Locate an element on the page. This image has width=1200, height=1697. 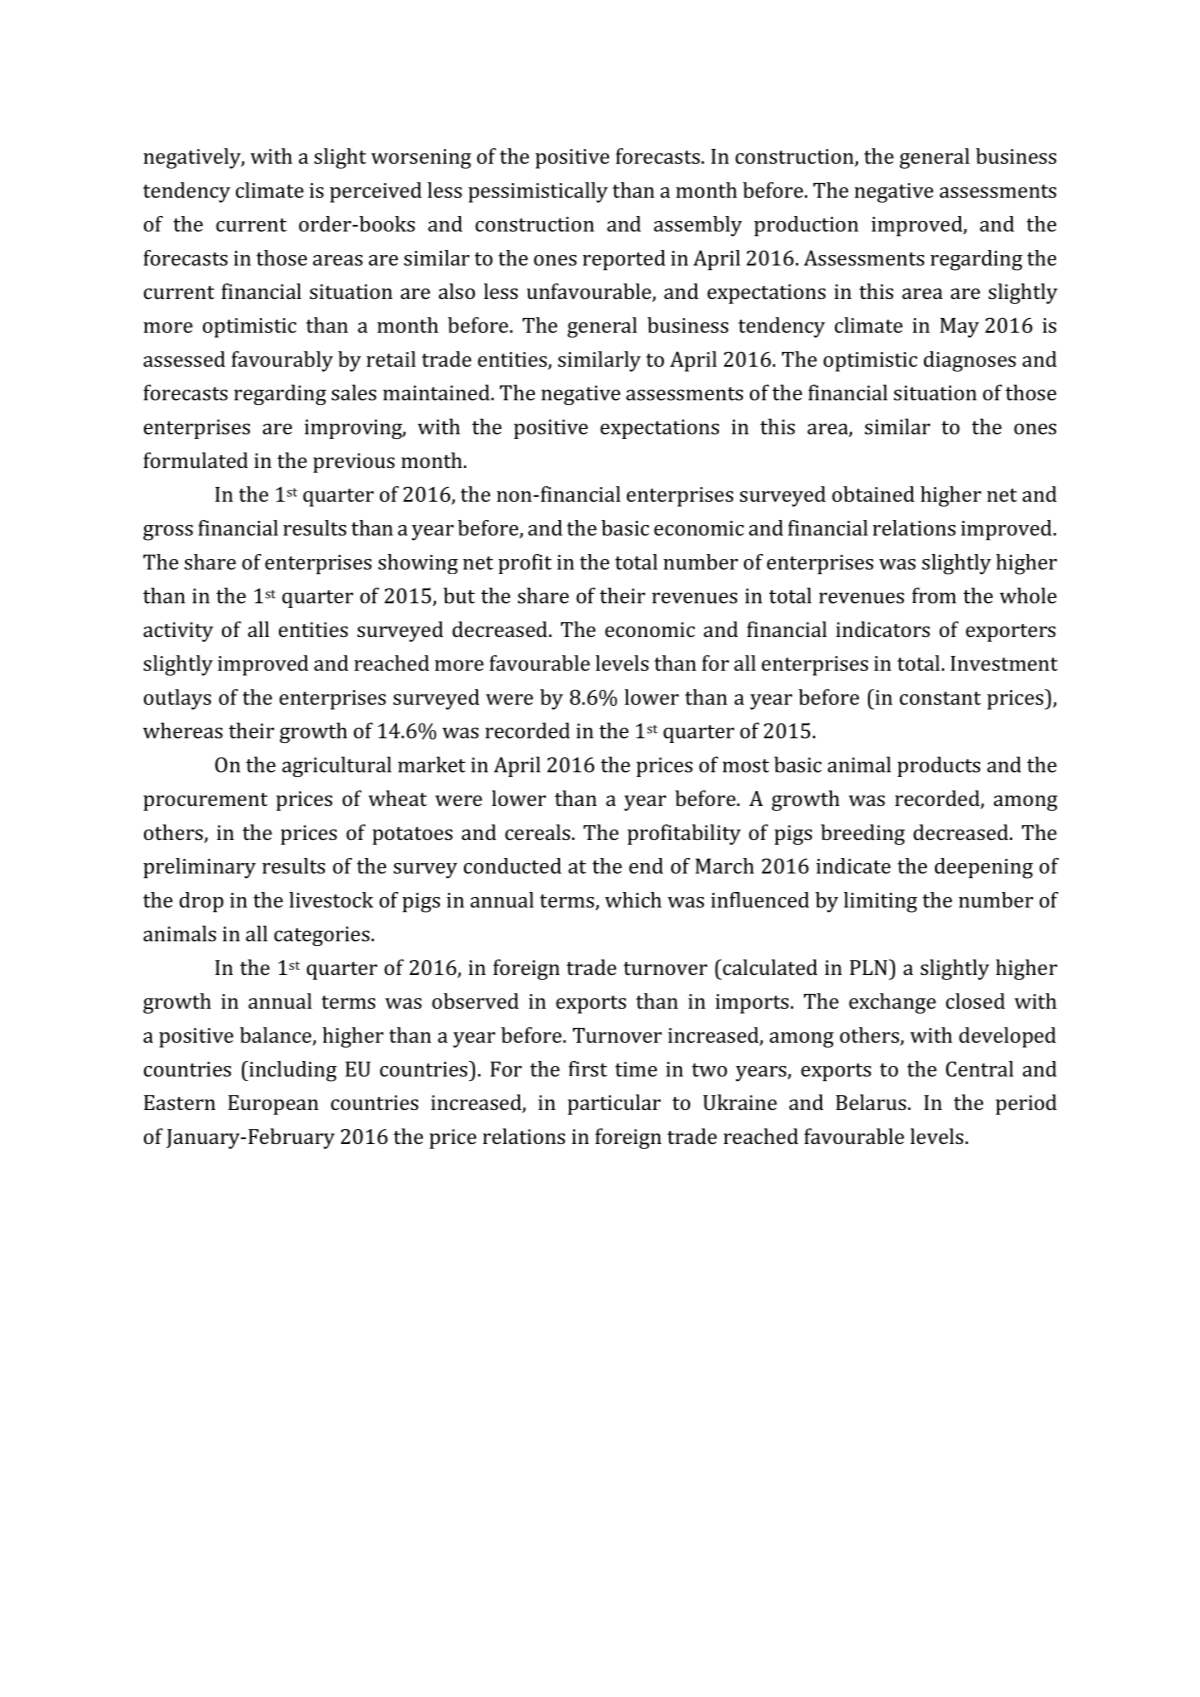
assembly is located at coordinates (698, 226).
